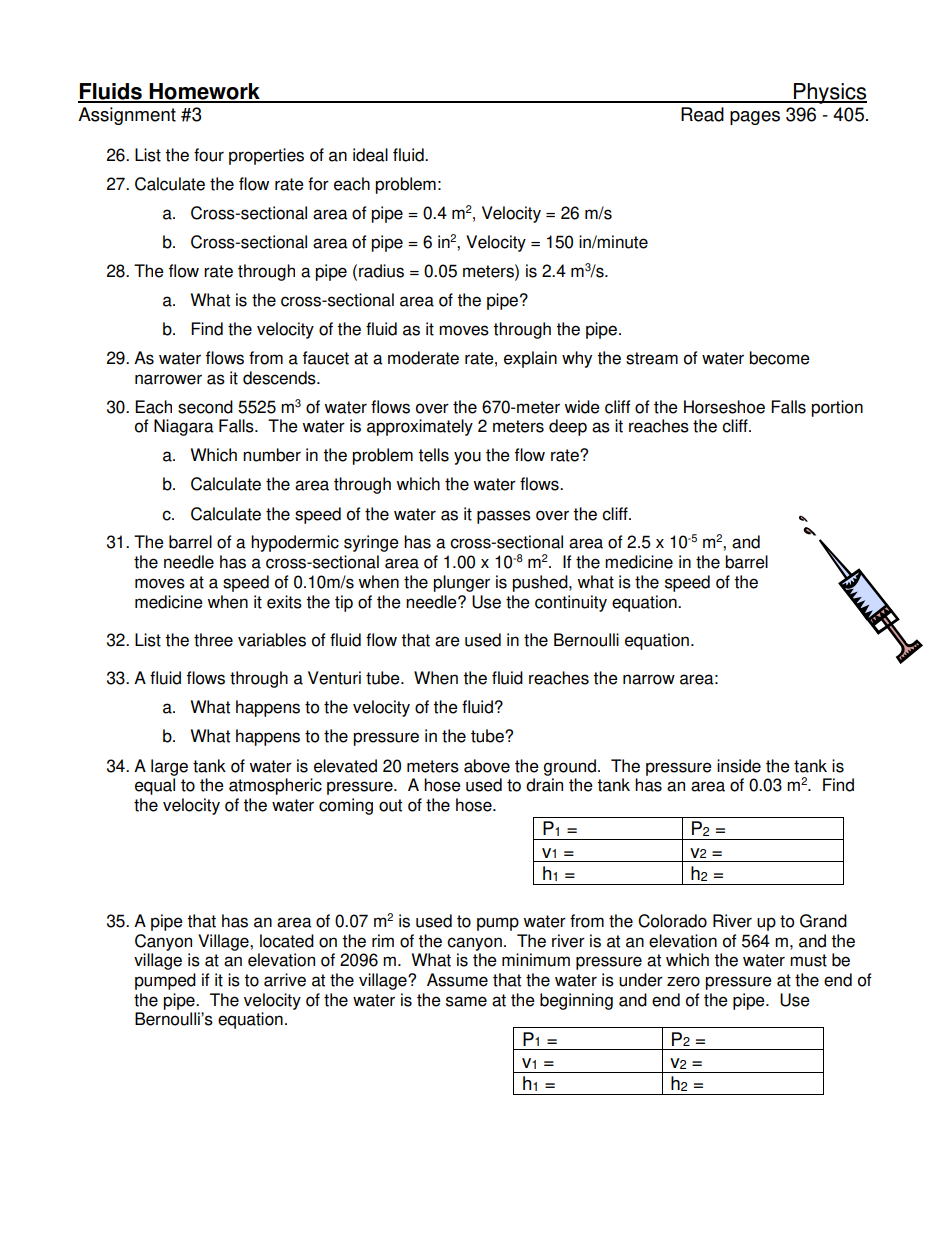 The image size is (952, 1233). I want to click on pages, so click(755, 118).
